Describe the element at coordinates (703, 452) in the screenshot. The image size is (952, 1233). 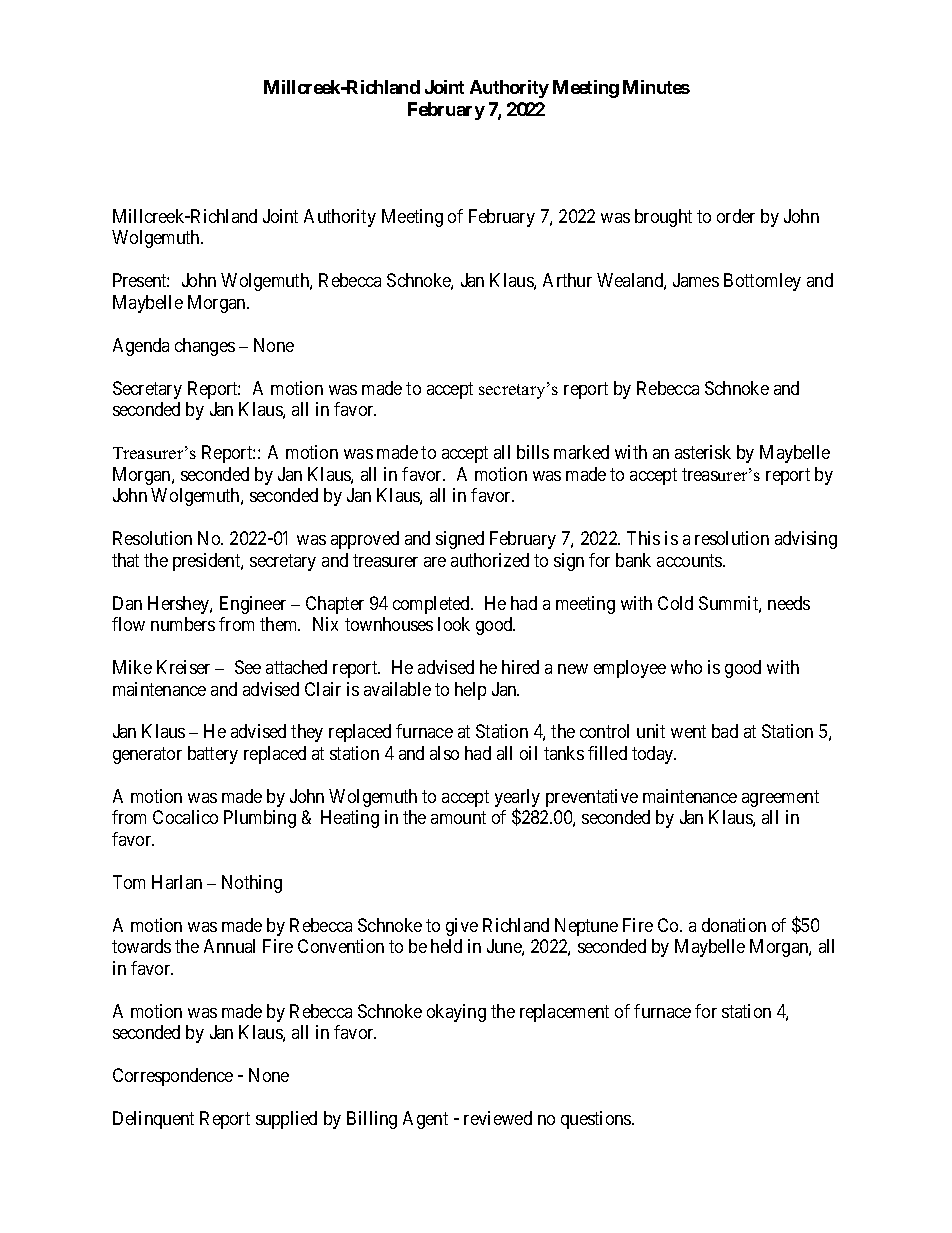
I see `asterisk` at that location.
